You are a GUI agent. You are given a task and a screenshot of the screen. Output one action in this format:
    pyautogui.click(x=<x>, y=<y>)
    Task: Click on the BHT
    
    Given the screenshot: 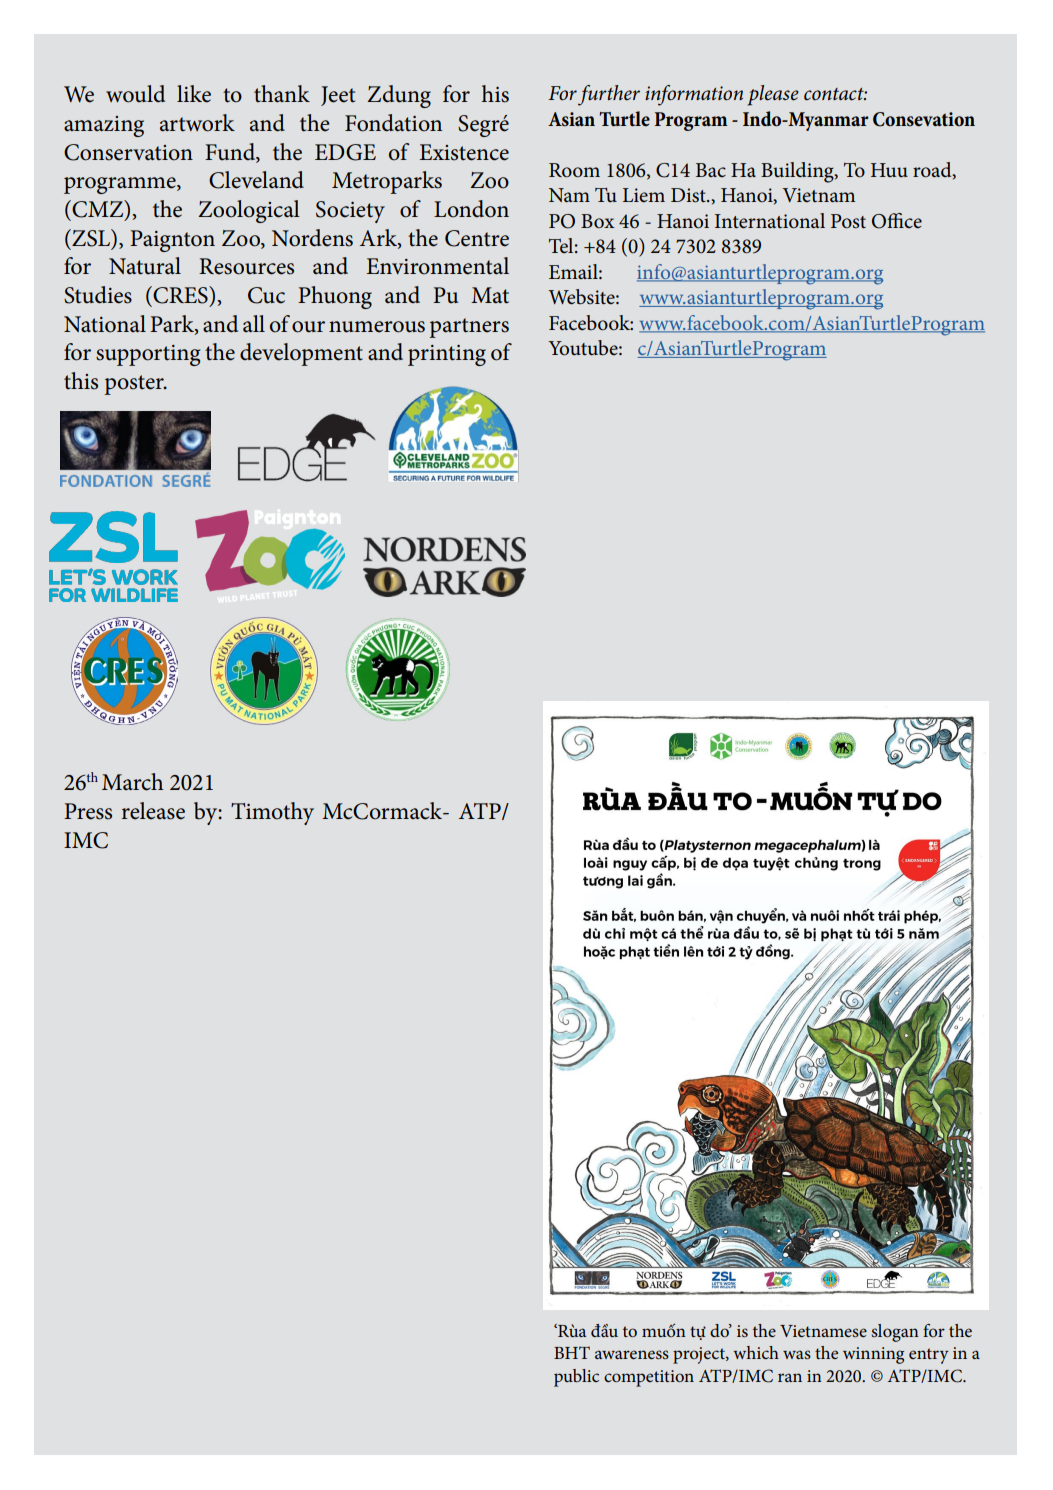 What is the action you would take?
    pyautogui.click(x=572, y=1352)
